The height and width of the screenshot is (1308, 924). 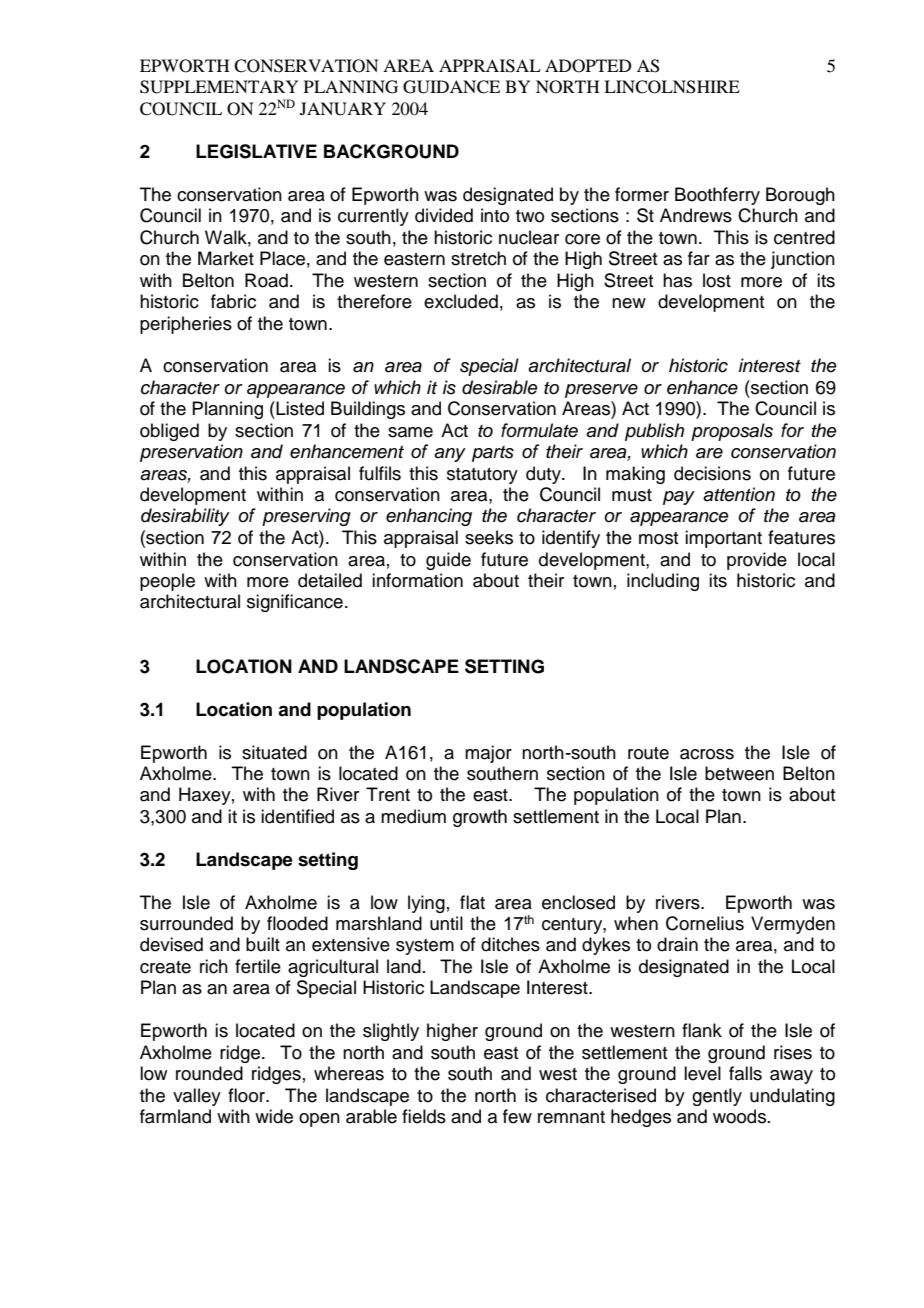 I want to click on GUIDANCE, so click(x=451, y=87).
